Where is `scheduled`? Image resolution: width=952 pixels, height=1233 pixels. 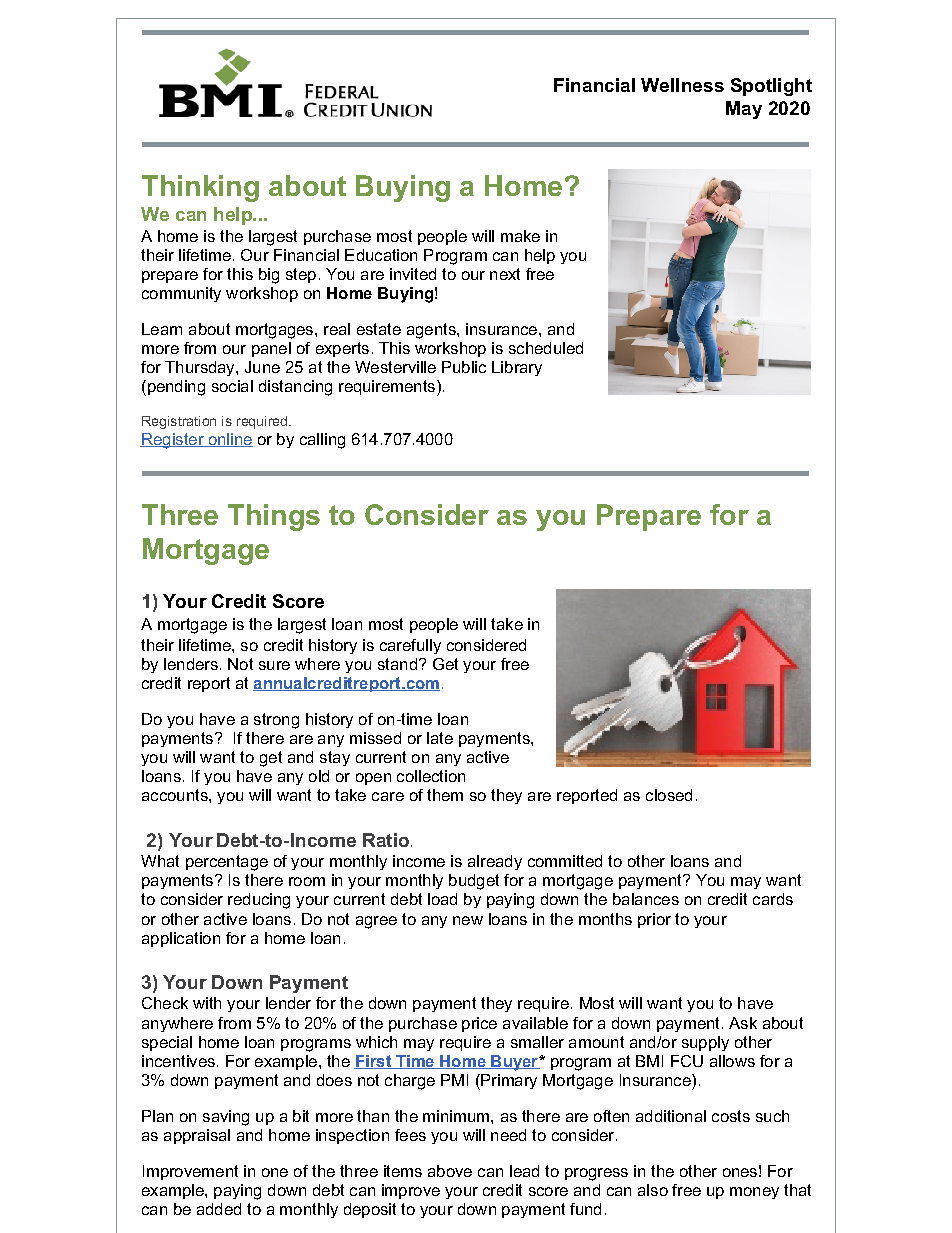
scheduled is located at coordinates (546, 348).
